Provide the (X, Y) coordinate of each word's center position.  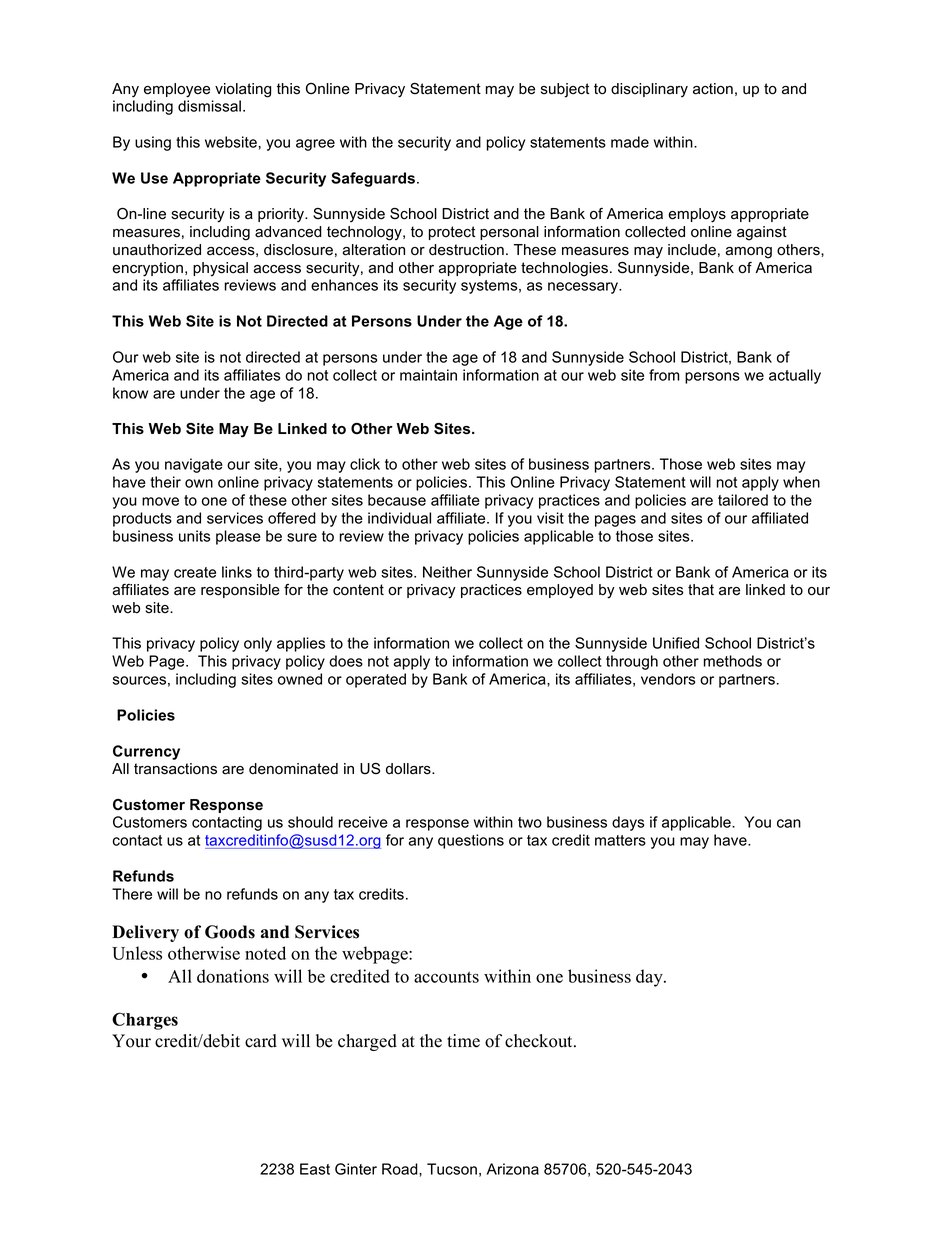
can (789, 823)
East (315, 1169)
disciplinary (649, 90)
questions (471, 841)
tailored (743, 500)
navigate (194, 465)
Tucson (452, 1169)
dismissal (209, 106)
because (397, 500)
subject (565, 90)
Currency (146, 752)
